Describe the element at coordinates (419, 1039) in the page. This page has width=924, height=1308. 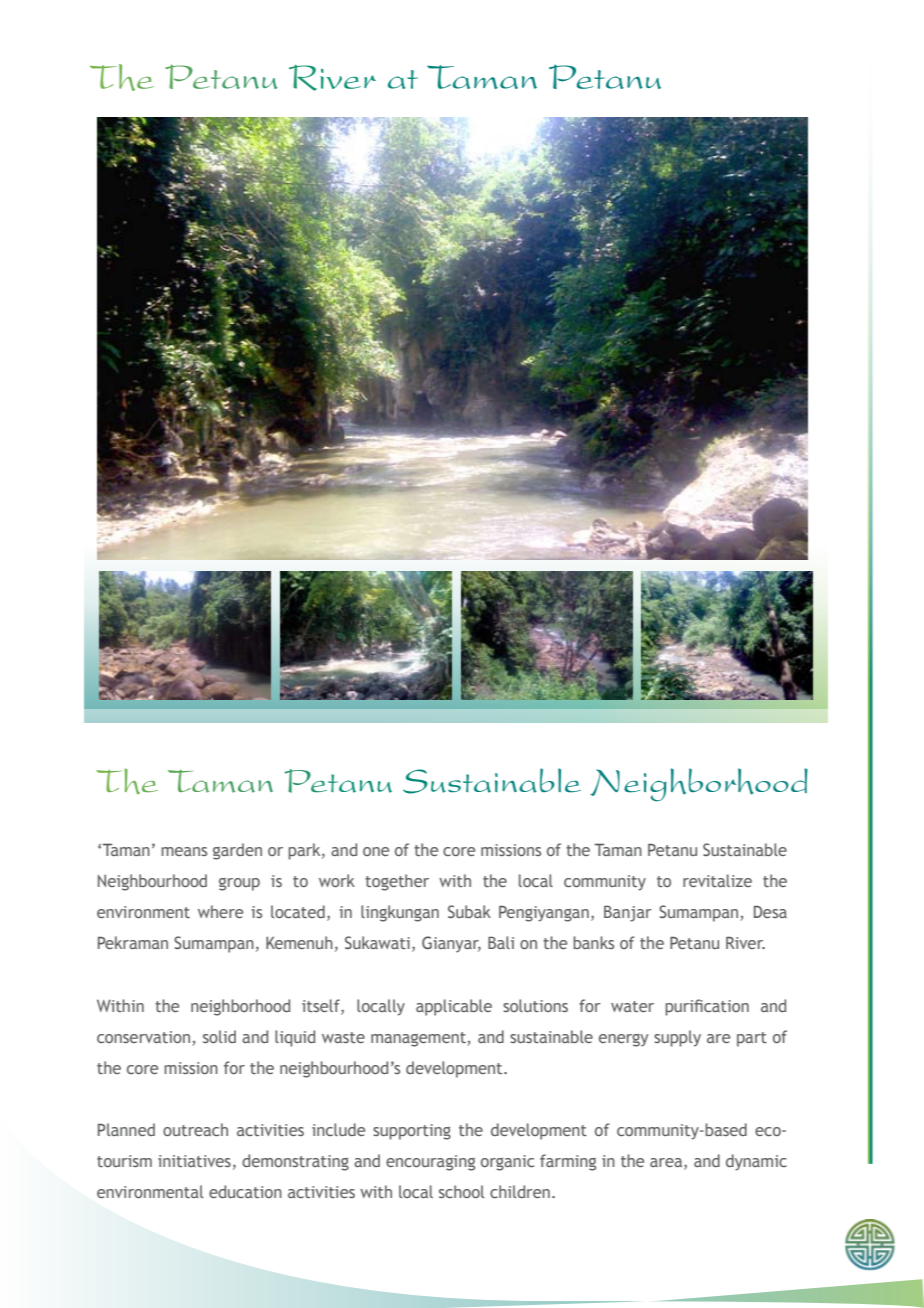
I see `management` at that location.
